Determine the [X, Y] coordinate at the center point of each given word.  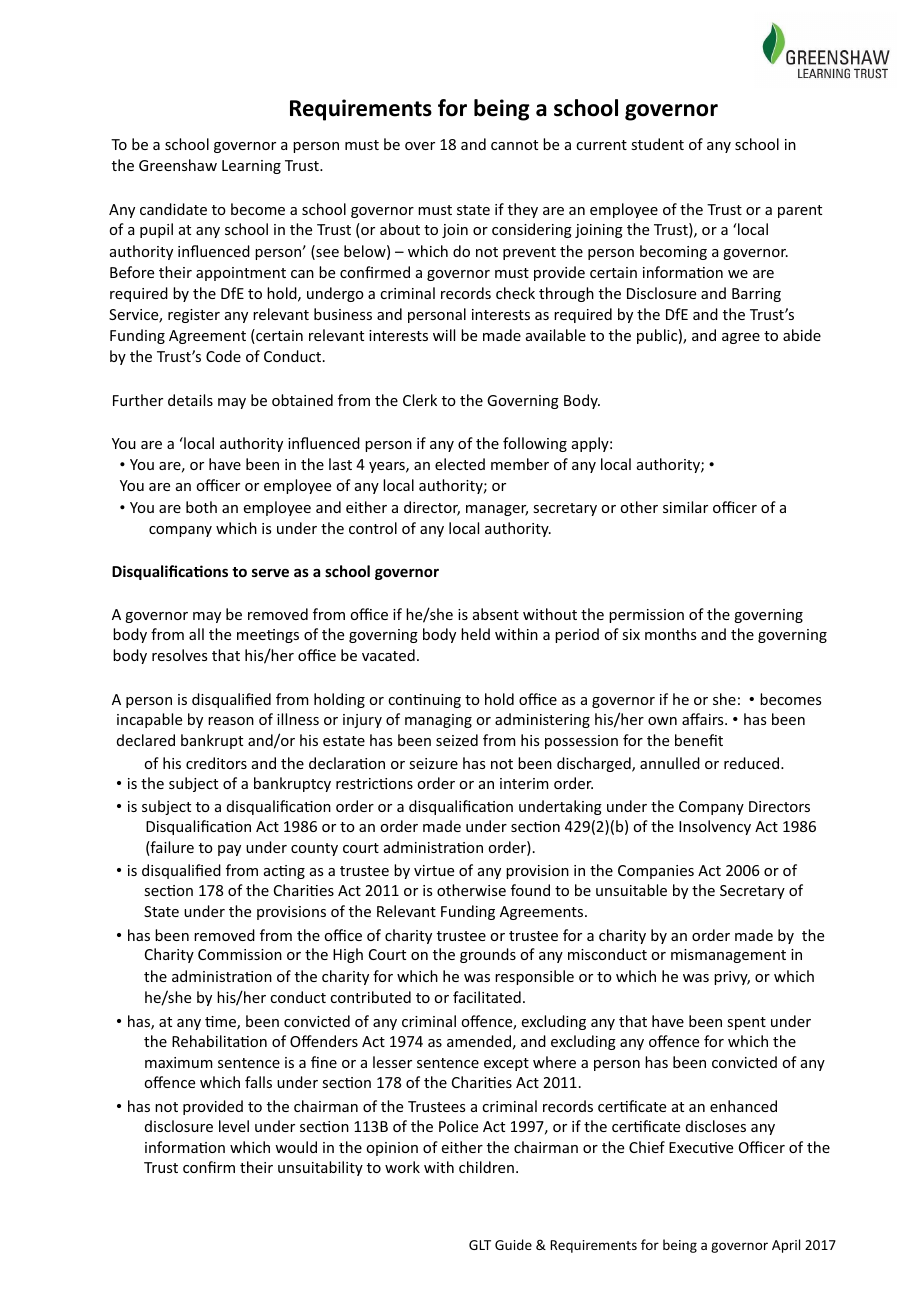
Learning [251, 167]
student [657, 144]
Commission [240, 954]
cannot [514, 145]
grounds [488, 955]
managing [438, 721]
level [234, 1126]
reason [231, 721]
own [662, 721]
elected [460, 464]
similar [685, 507]
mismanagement [728, 956]
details [190, 400]
